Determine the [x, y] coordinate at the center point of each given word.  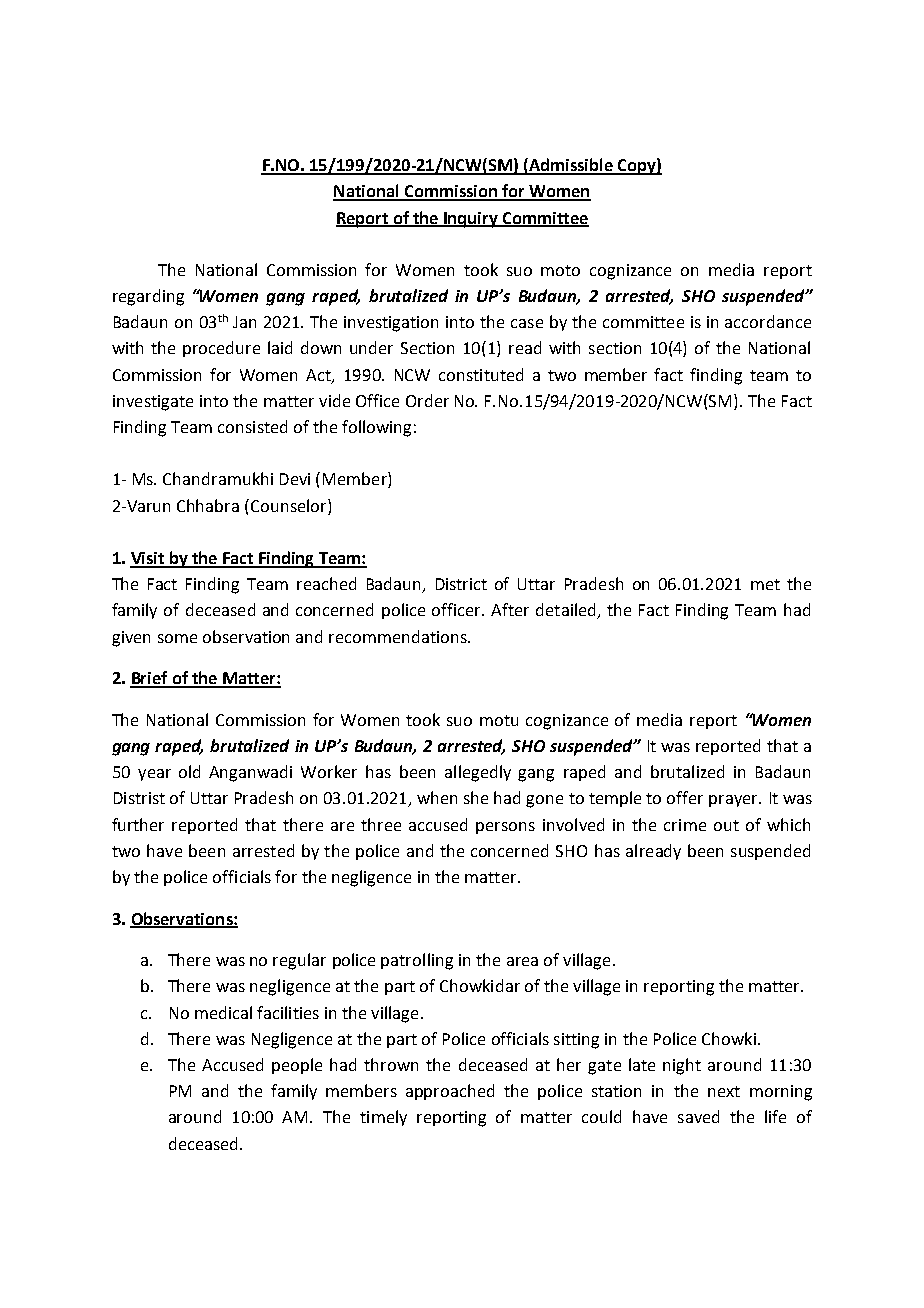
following [376, 428]
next [724, 1091]
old [189, 771]
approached [450, 1092]
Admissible [571, 166]
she [476, 797]
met [765, 584]
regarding [148, 297]
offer [685, 797]
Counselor [290, 505]
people [297, 1066]
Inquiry [471, 220]
